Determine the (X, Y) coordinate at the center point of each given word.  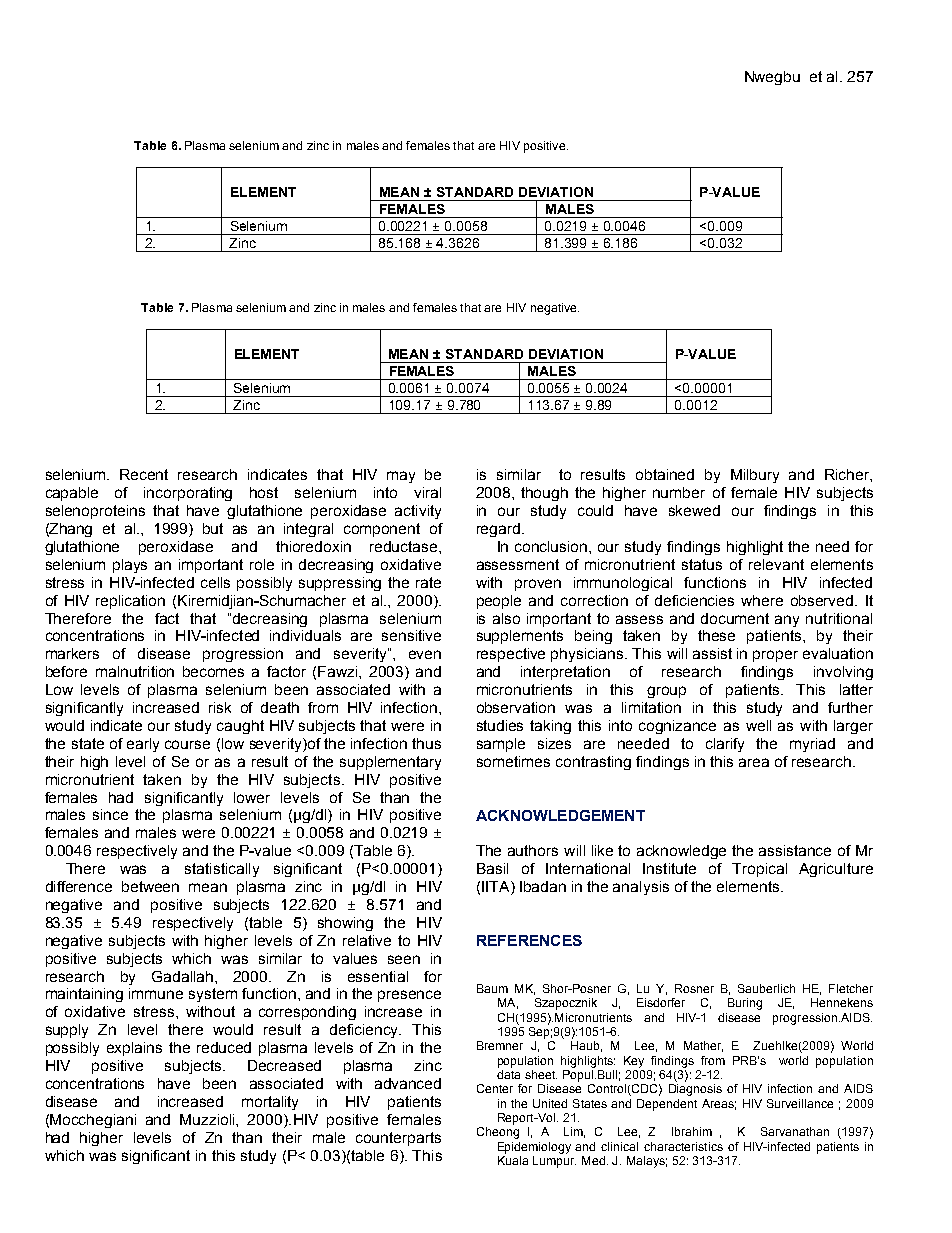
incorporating (188, 494)
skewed (694, 510)
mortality (270, 1103)
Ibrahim (692, 1131)
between (150, 886)
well (758, 725)
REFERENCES (529, 940)
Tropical (759, 870)
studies (500, 725)
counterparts (398, 1139)
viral (427, 492)
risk (220, 707)
